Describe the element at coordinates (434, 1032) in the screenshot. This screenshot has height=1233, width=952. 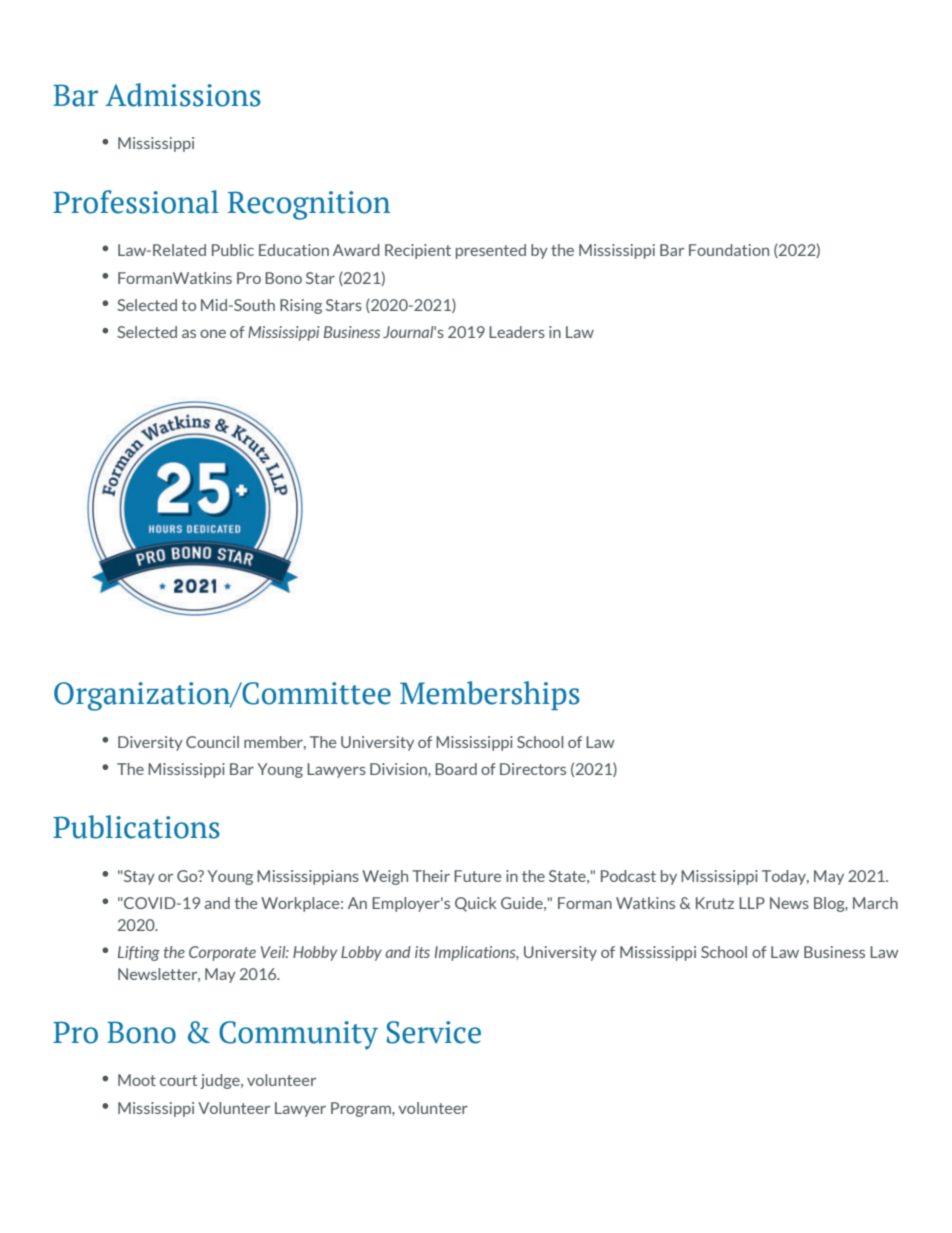
I see `Service` at that location.
